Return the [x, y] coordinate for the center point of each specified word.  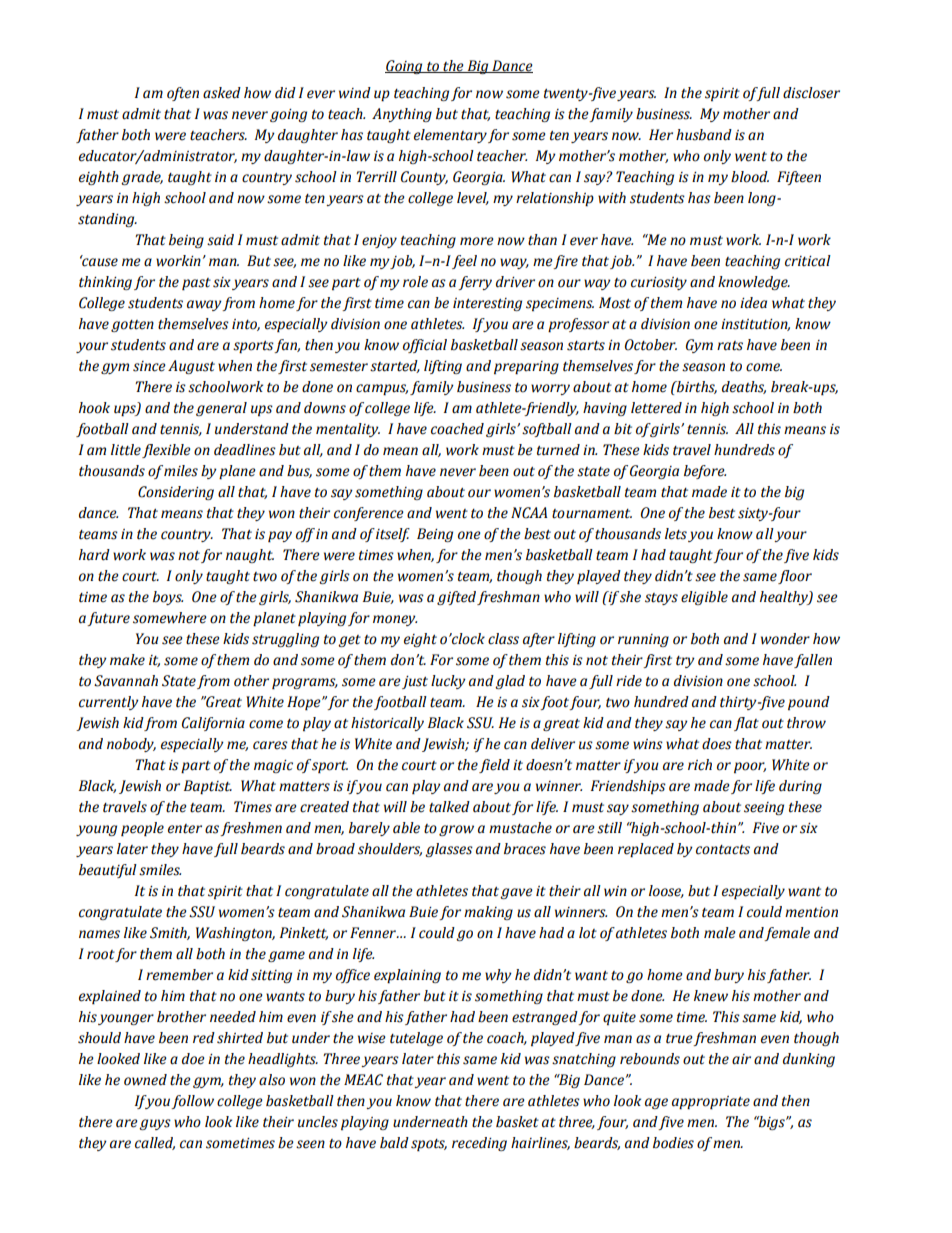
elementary [450, 136]
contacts [723, 850]
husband [704, 135]
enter [185, 829]
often [183, 94]
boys [168, 598]
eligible [704, 598]
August [191, 367]
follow [192, 1102]
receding [479, 1144]
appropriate [711, 1102]
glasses [449, 850]
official [425, 346]
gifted [456, 598]
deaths [744, 387]
